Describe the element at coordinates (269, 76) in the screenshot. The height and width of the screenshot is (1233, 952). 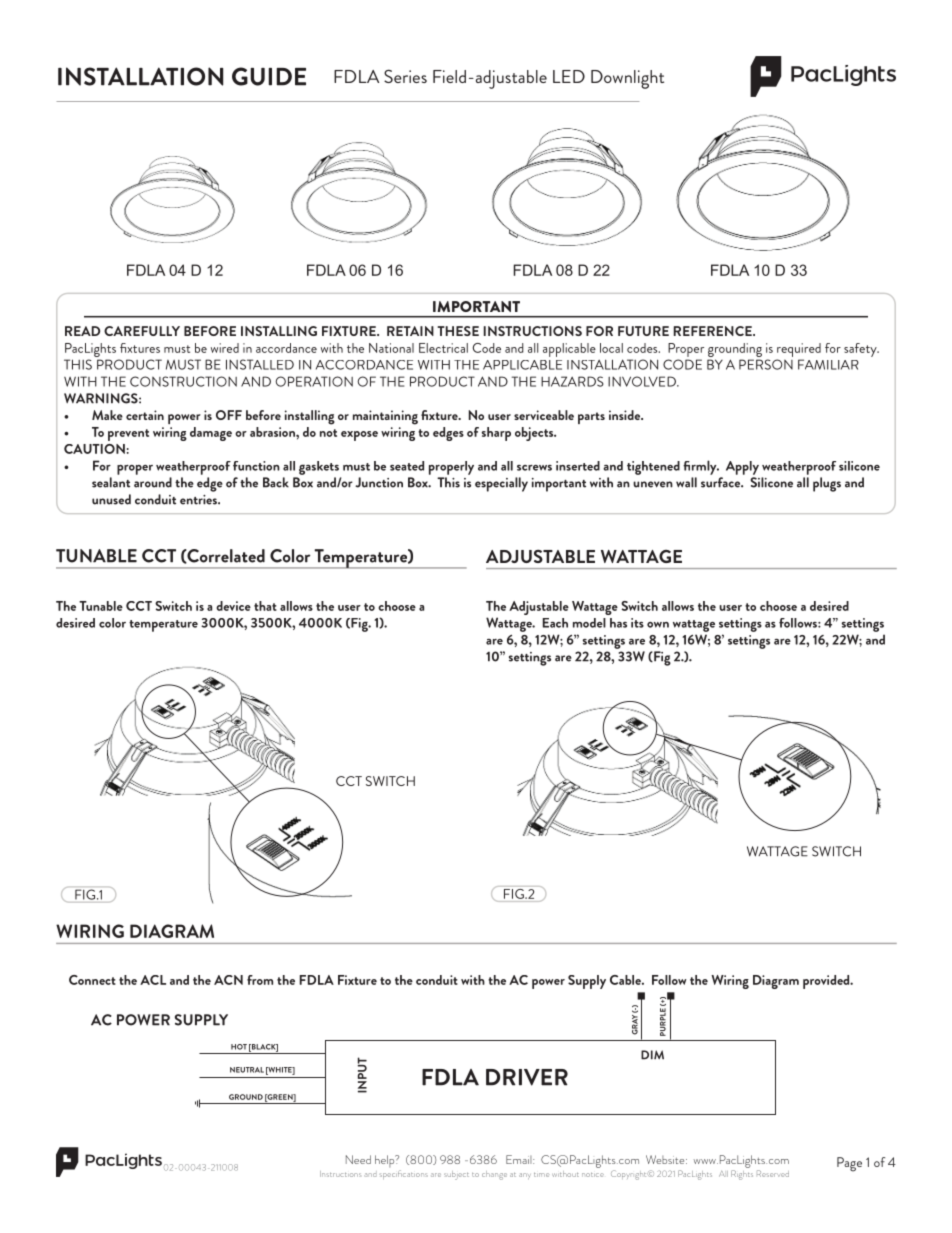
I see `GUIDE` at that location.
